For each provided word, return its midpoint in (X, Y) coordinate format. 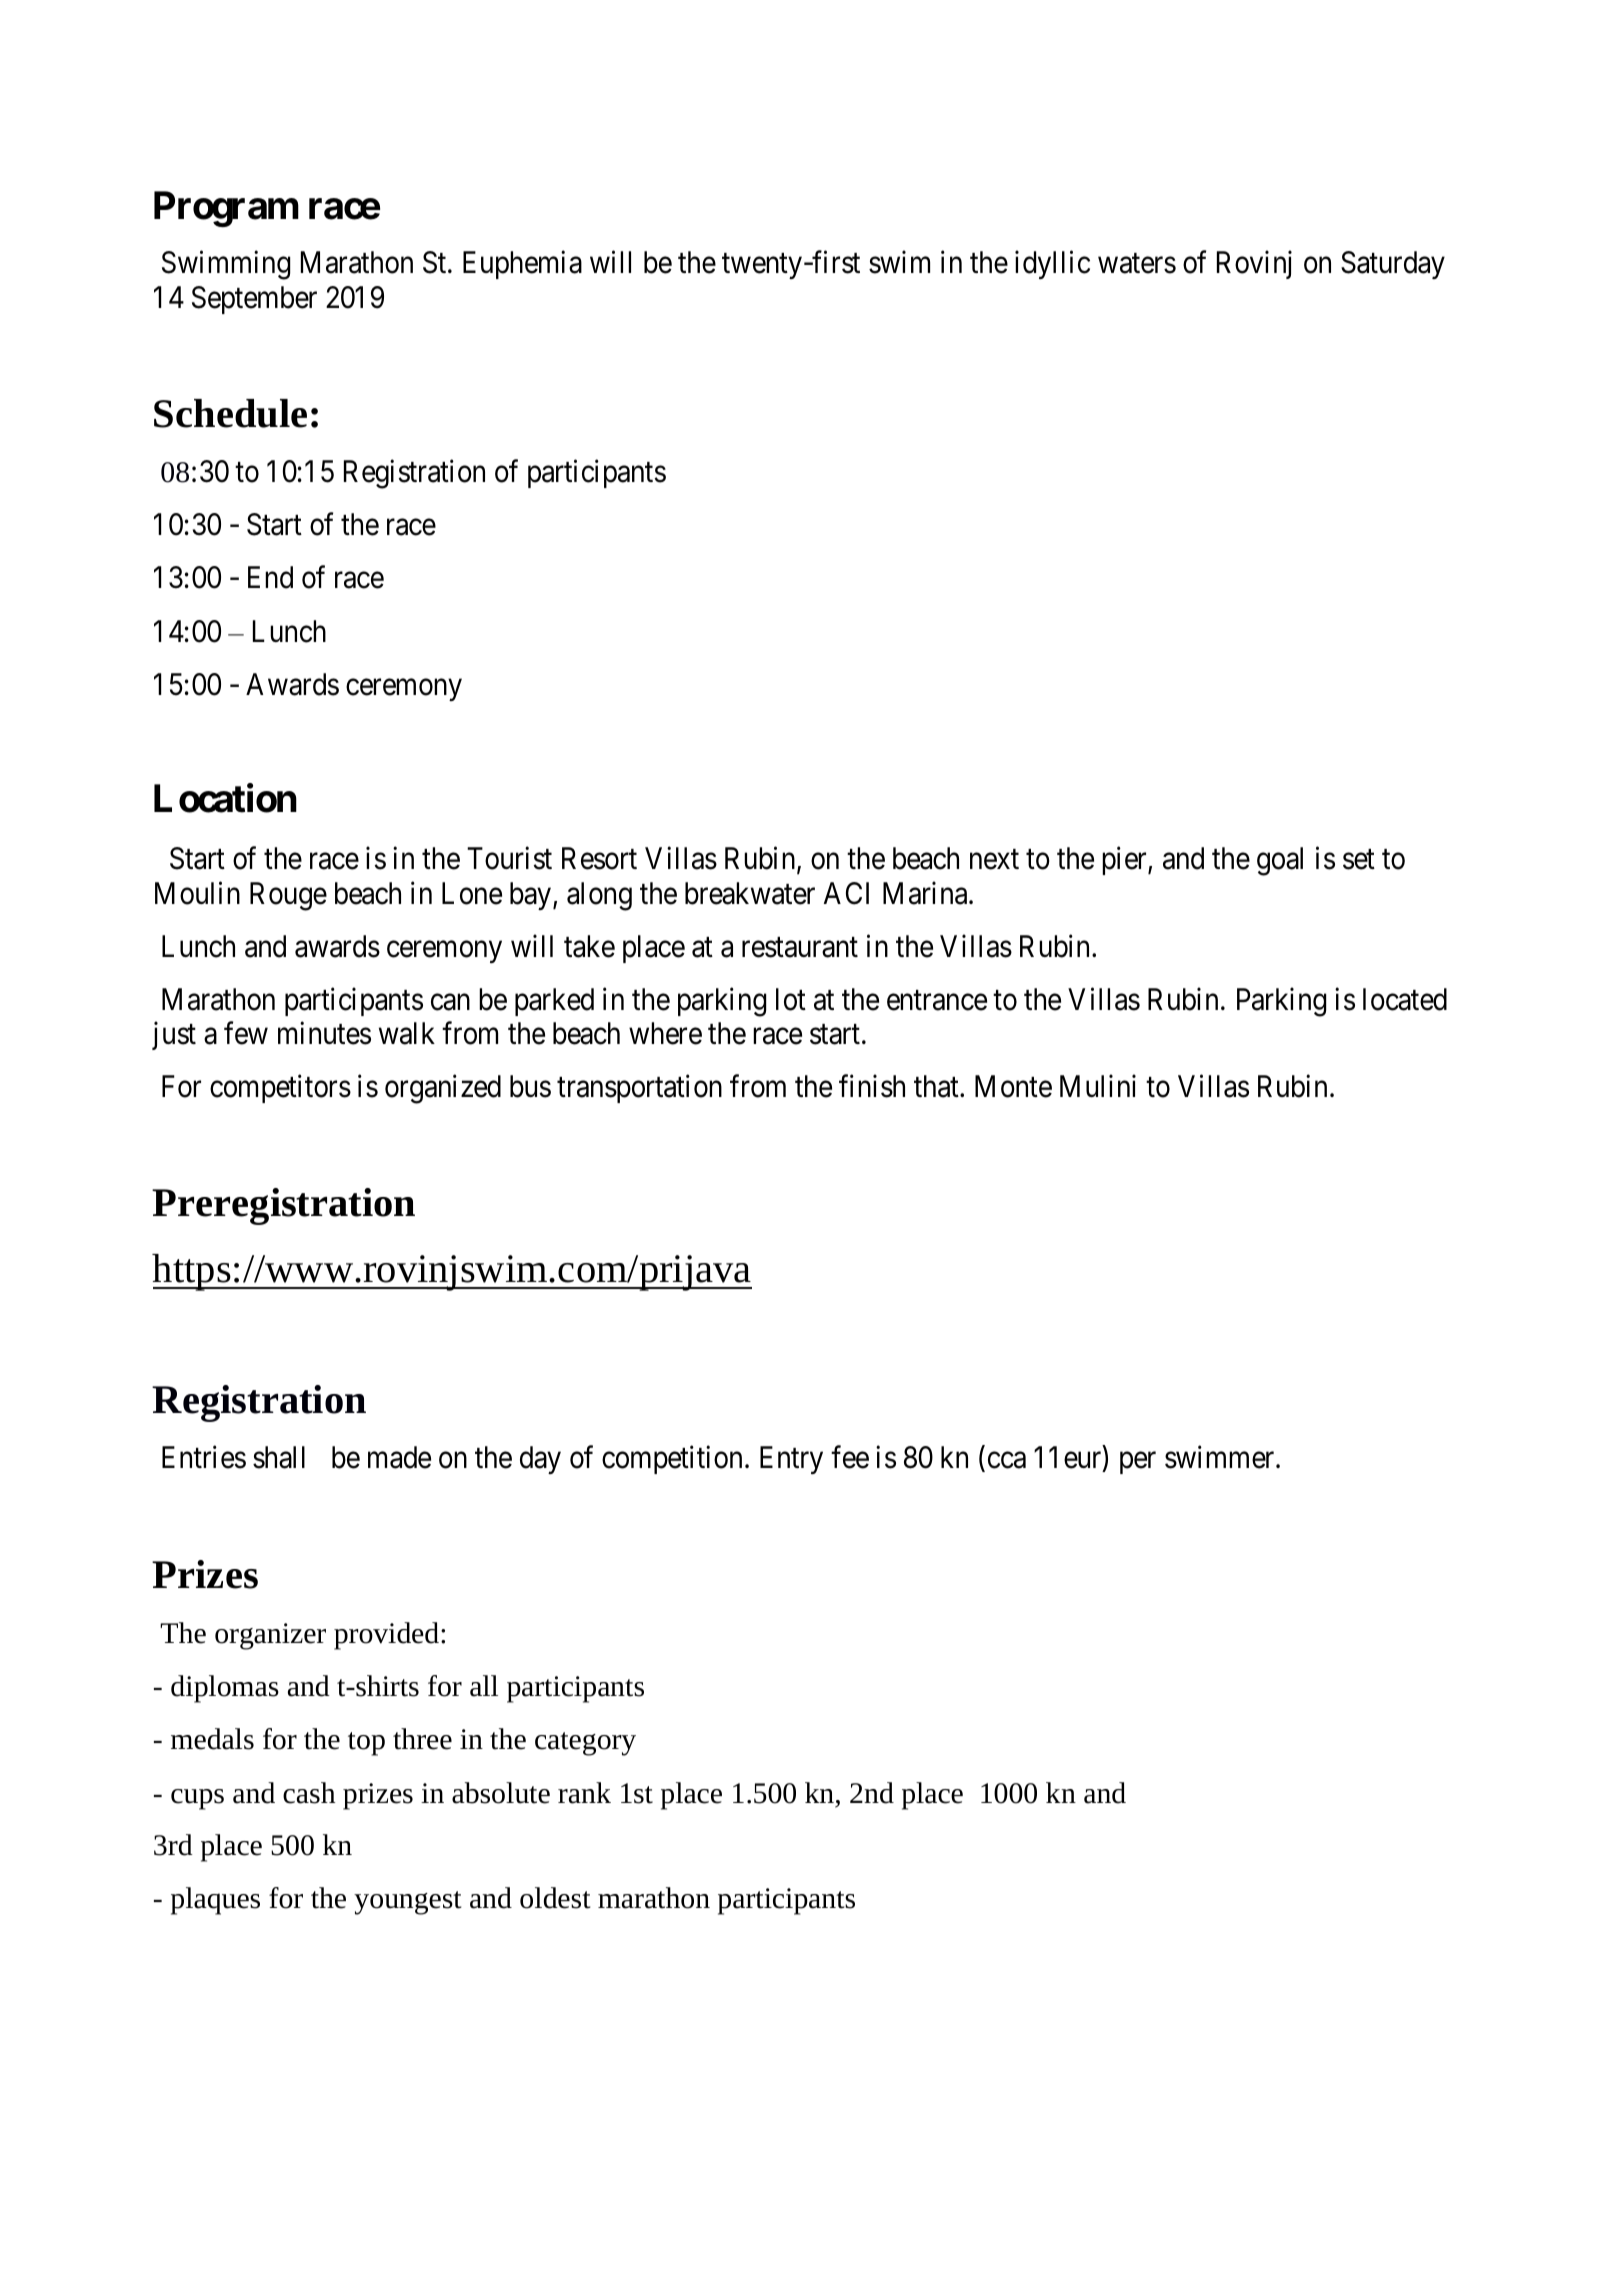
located (1405, 999)
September (254, 300)
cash (309, 1793)
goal (1280, 861)
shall (279, 1457)
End (270, 577)
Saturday (1393, 265)
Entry (791, 1460)
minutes (324, 1033)
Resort (599, 858)
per (1138, 1463)
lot (791, 999)
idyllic (1052, 265)
